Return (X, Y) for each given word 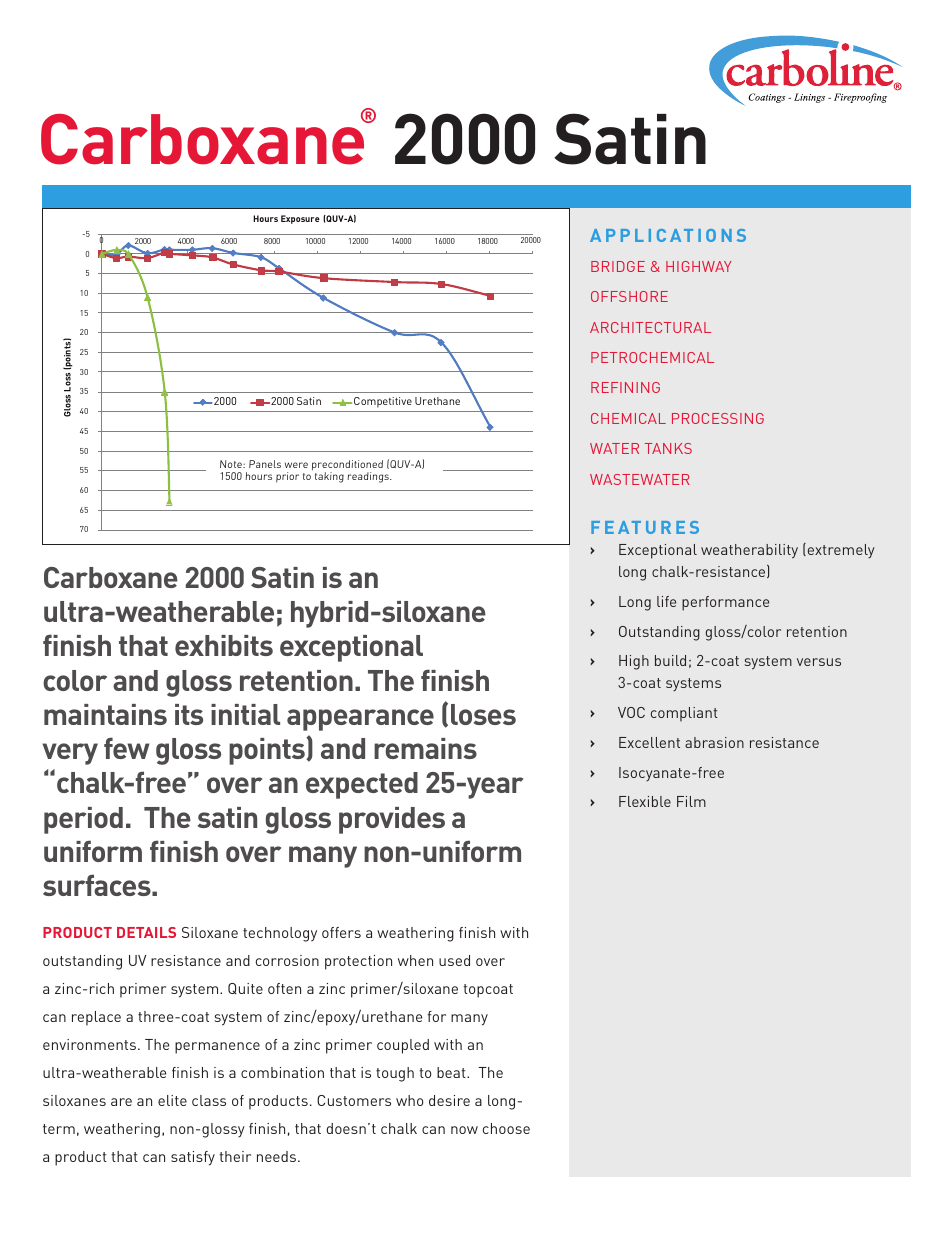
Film (691, 801)
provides (392, 820)
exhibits (224, 645)
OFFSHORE (629, 296)
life (666, 601)
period (83, 820)
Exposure (300, 219)
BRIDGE (618, 266)
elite (172, 1100)
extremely (840, 550)
